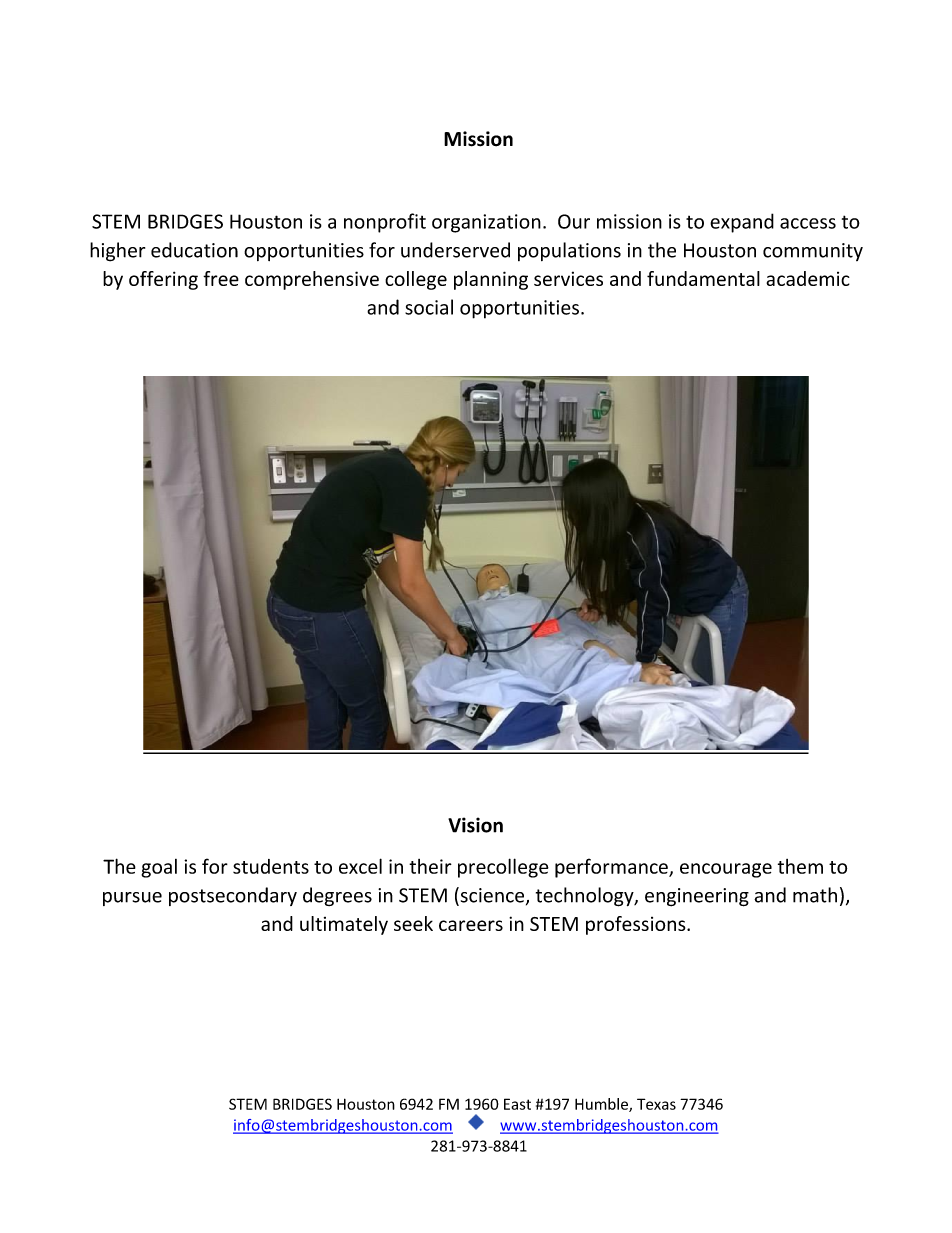 This document has width=952, height=1233. I want to click on offering, so click(163, 280).
